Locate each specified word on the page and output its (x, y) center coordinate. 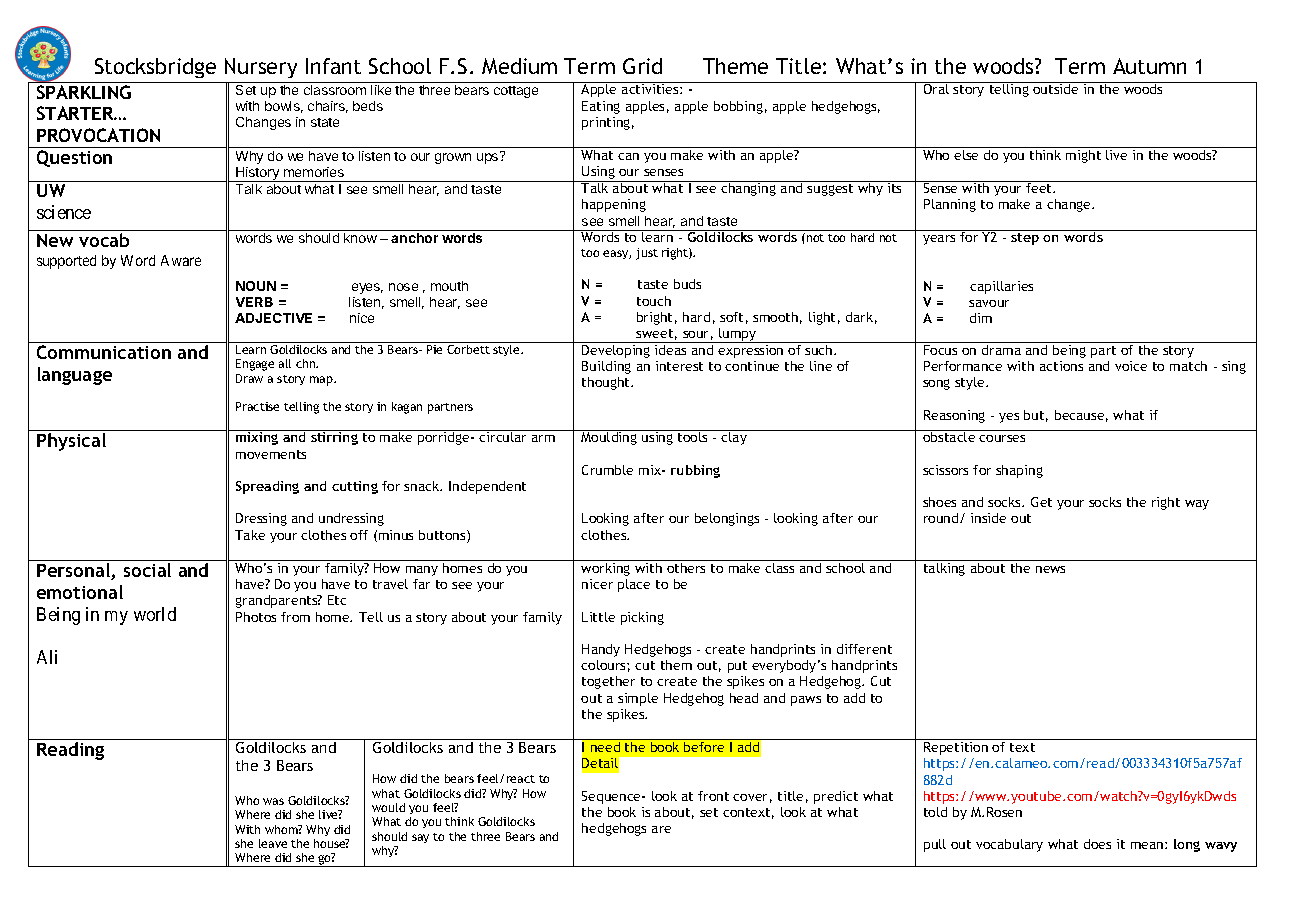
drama (1001, 350)
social (147, 570)
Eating (601, 107)
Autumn (1149, 66)
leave (273, 843)
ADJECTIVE (273, 318)
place (634, 585)
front (713, 796)
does (1097, 844)
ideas (670, 350)
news (1050, 569)
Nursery (261, 68)
